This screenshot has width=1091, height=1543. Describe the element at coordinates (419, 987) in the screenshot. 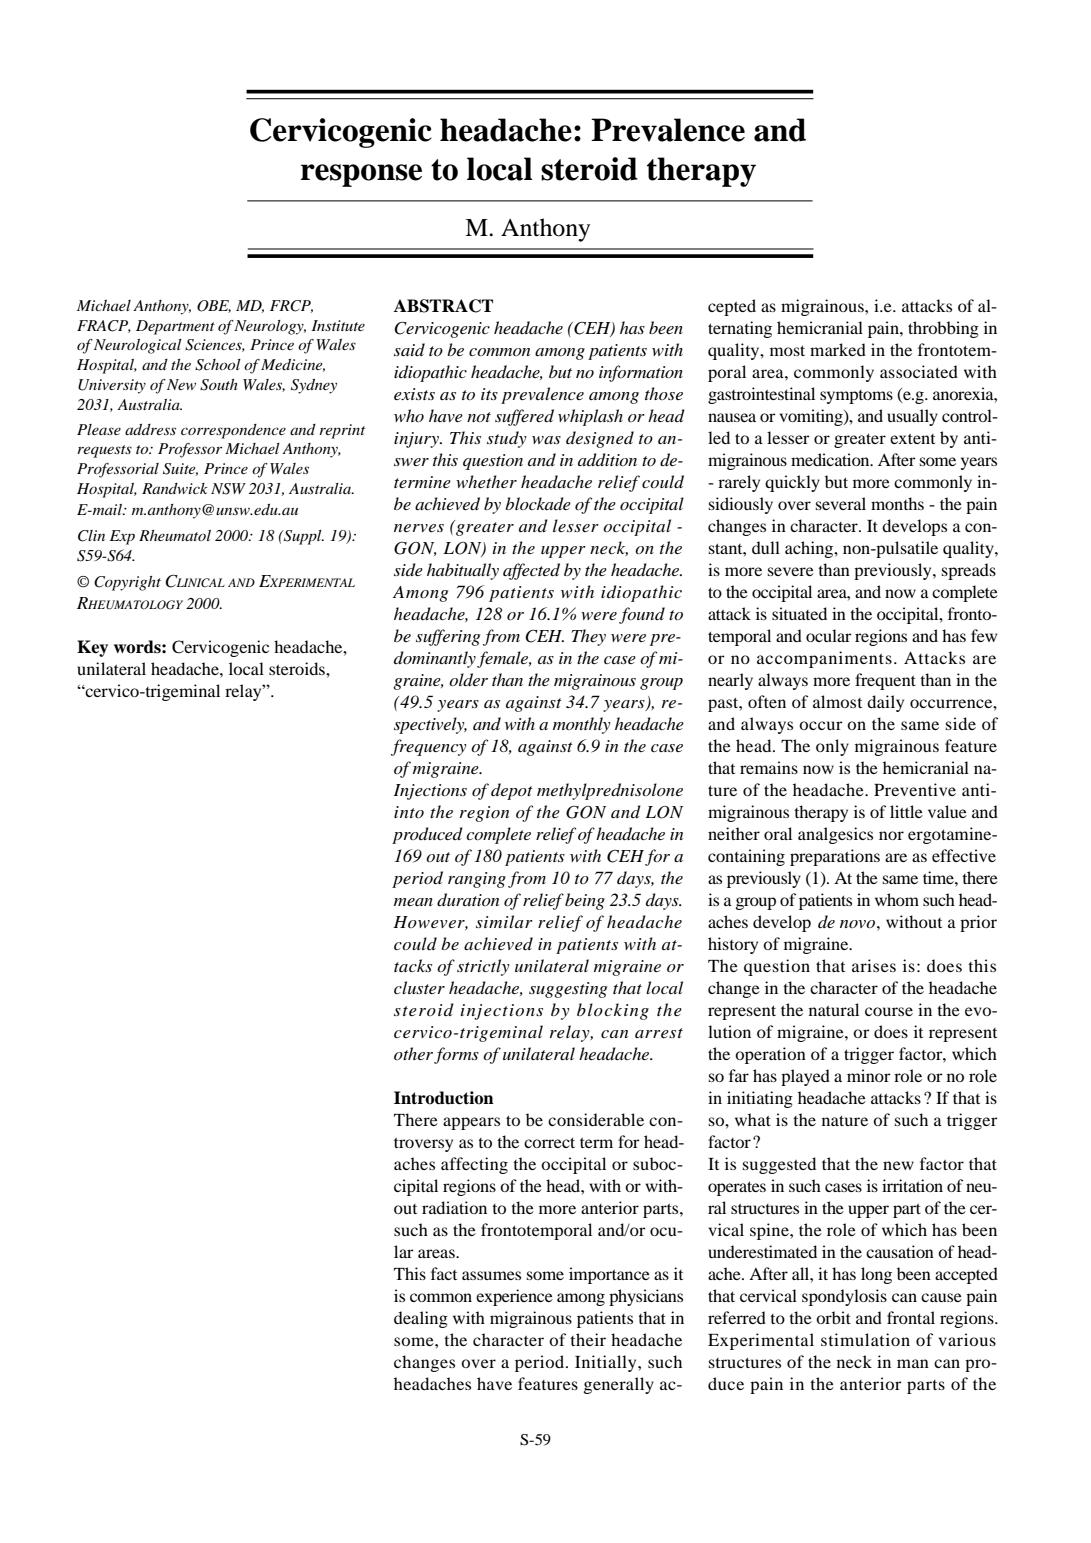

I see `cluster` at that location.
